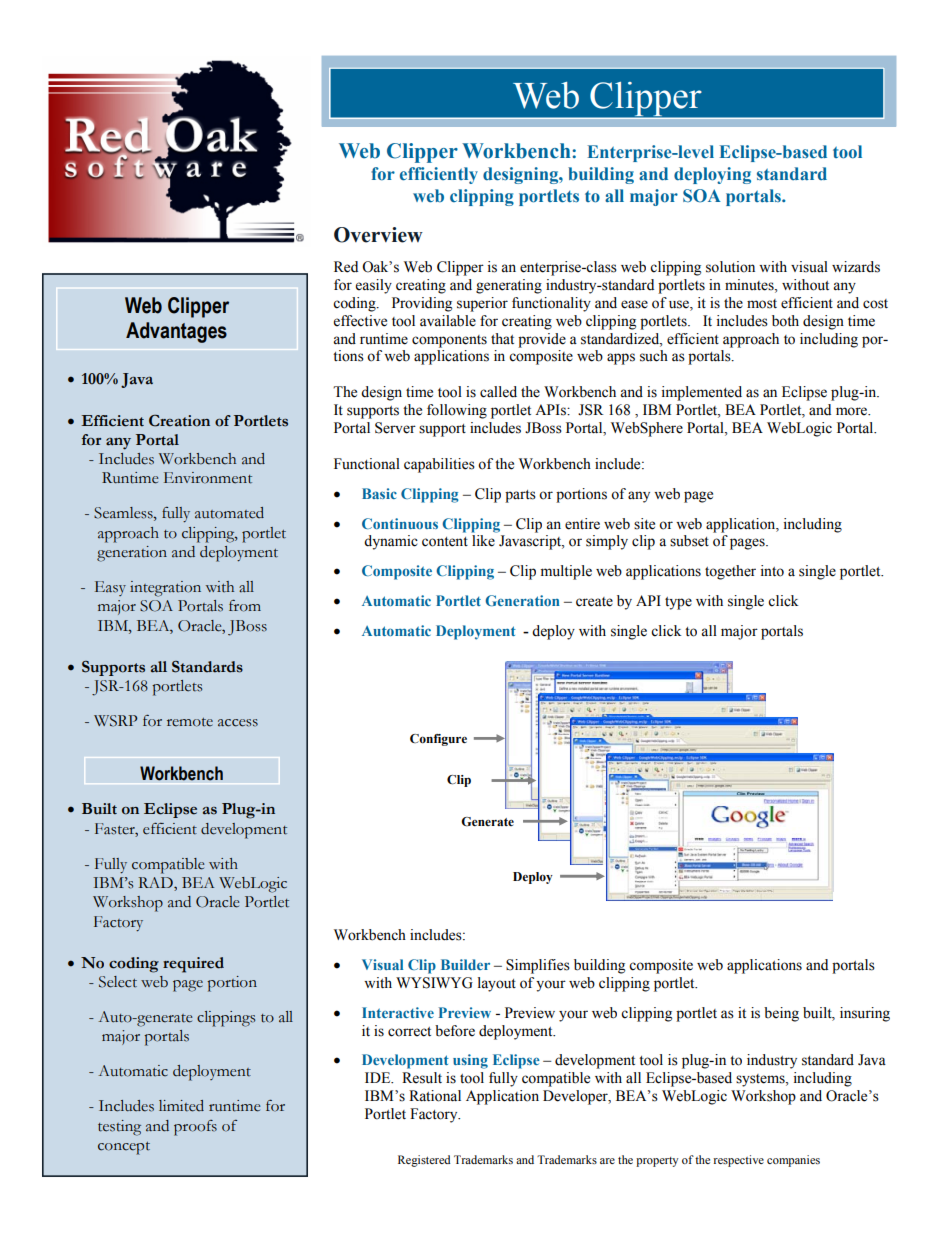  I want to click on parts, so click(520, 496).
